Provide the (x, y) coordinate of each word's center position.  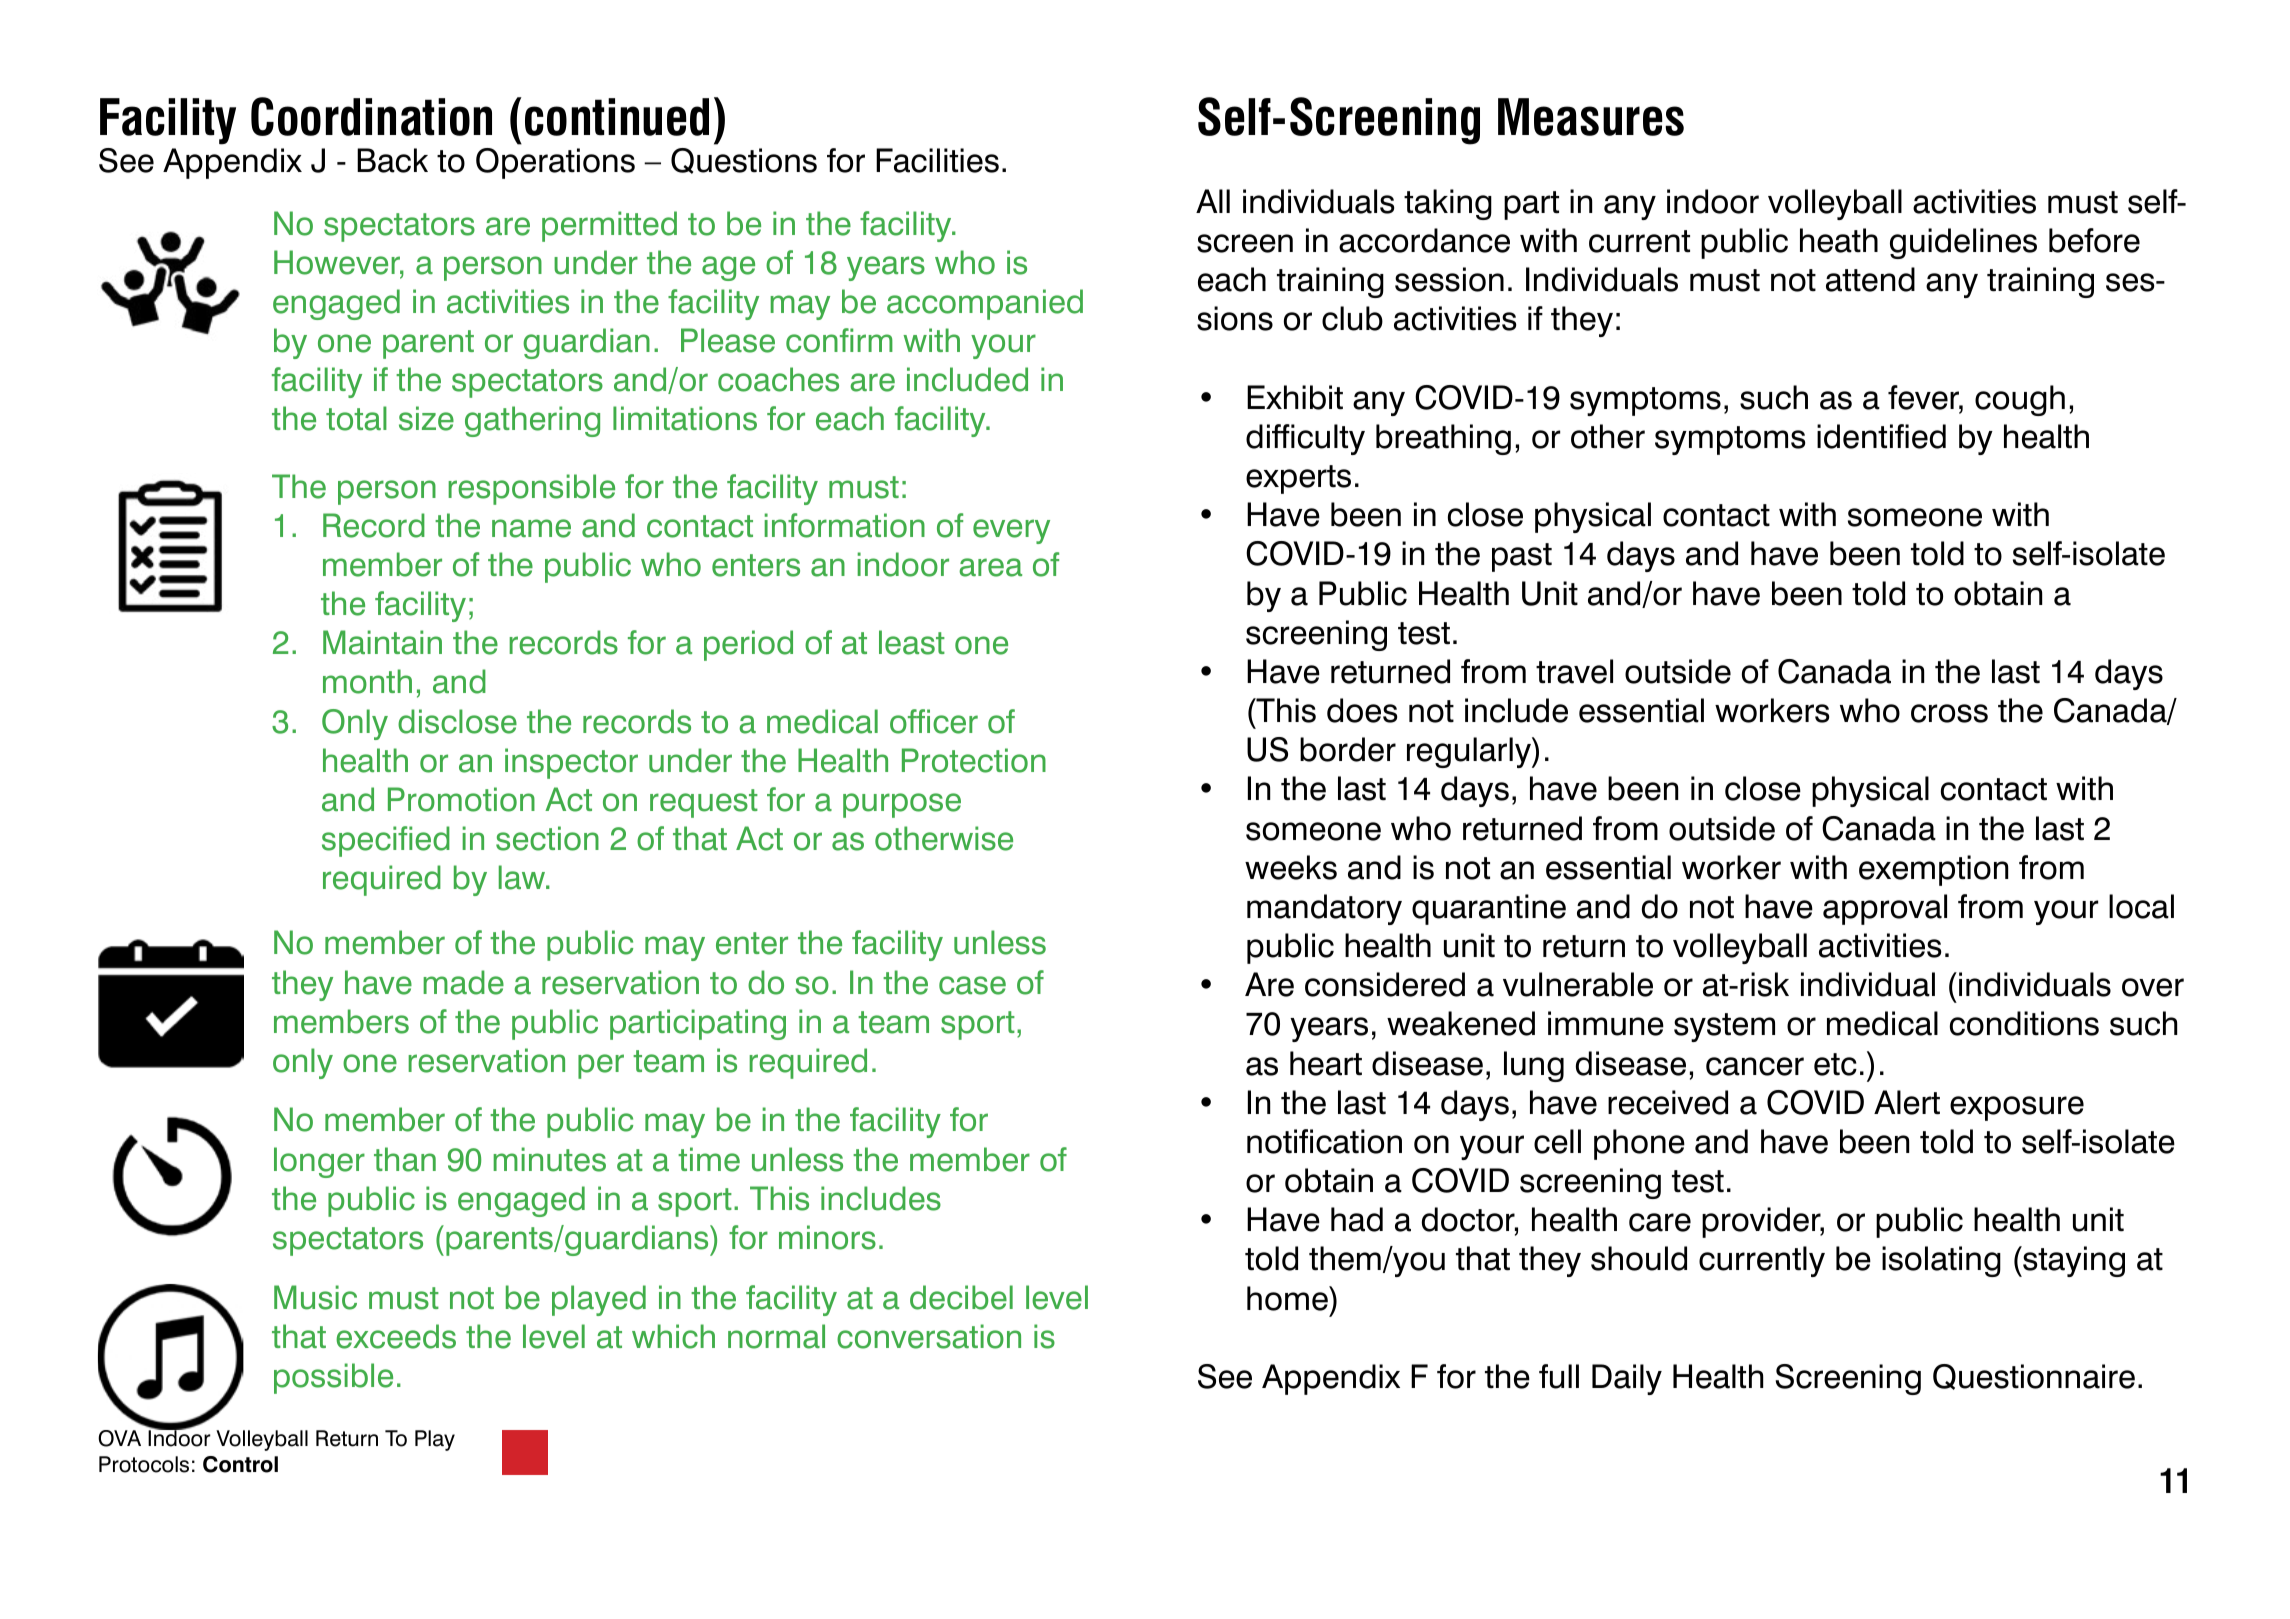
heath (1839, 240)
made (463, 982)
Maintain (382, 642)
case (972, 985)
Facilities (937, 160)
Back (392, 160)
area (990, 567)
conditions (2024, 1023)
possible (333, 1378)
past (1522, 557)
